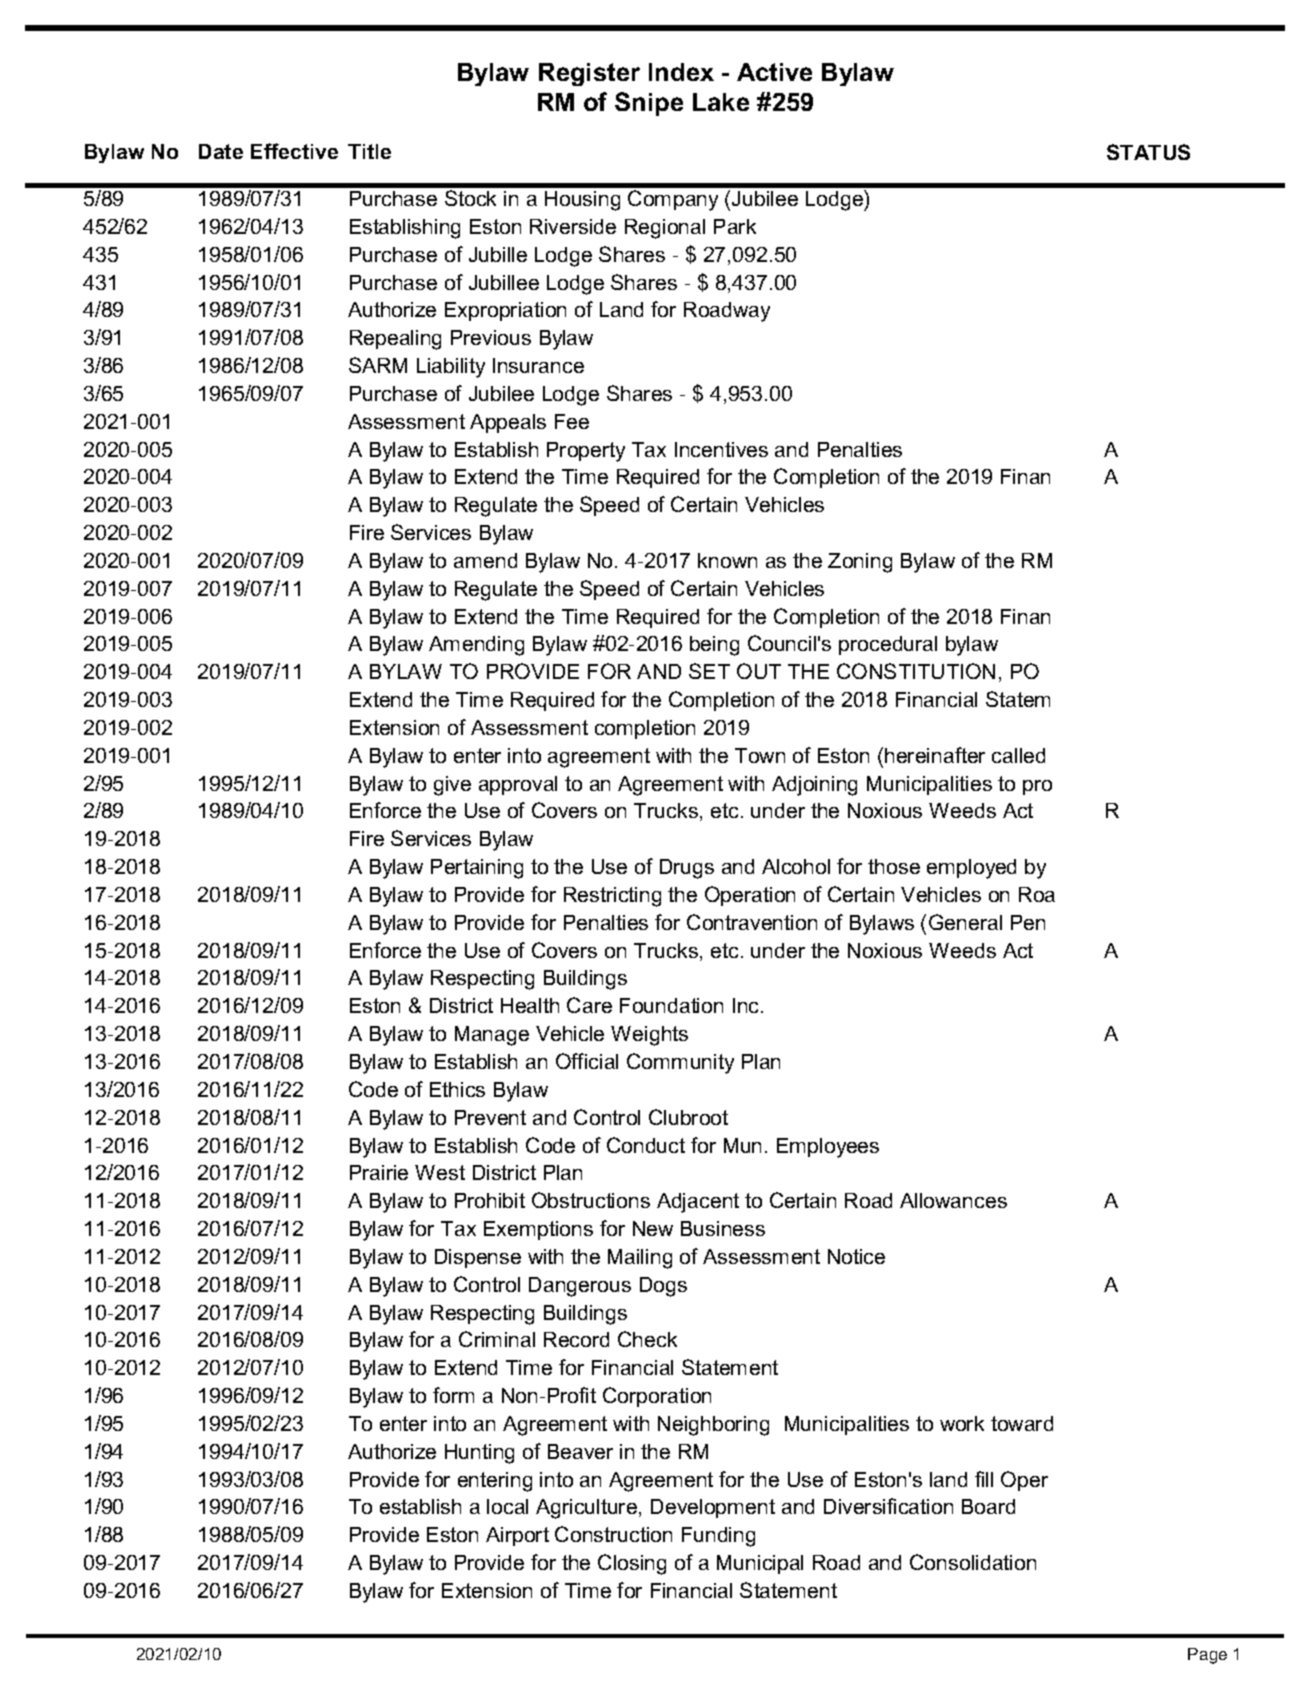 The height and width of the screenshot is (1696, 1310). What do you see at coordinates (721, 102) in the screenshot?
I see `Lake` at bounding box center [721, 102].
